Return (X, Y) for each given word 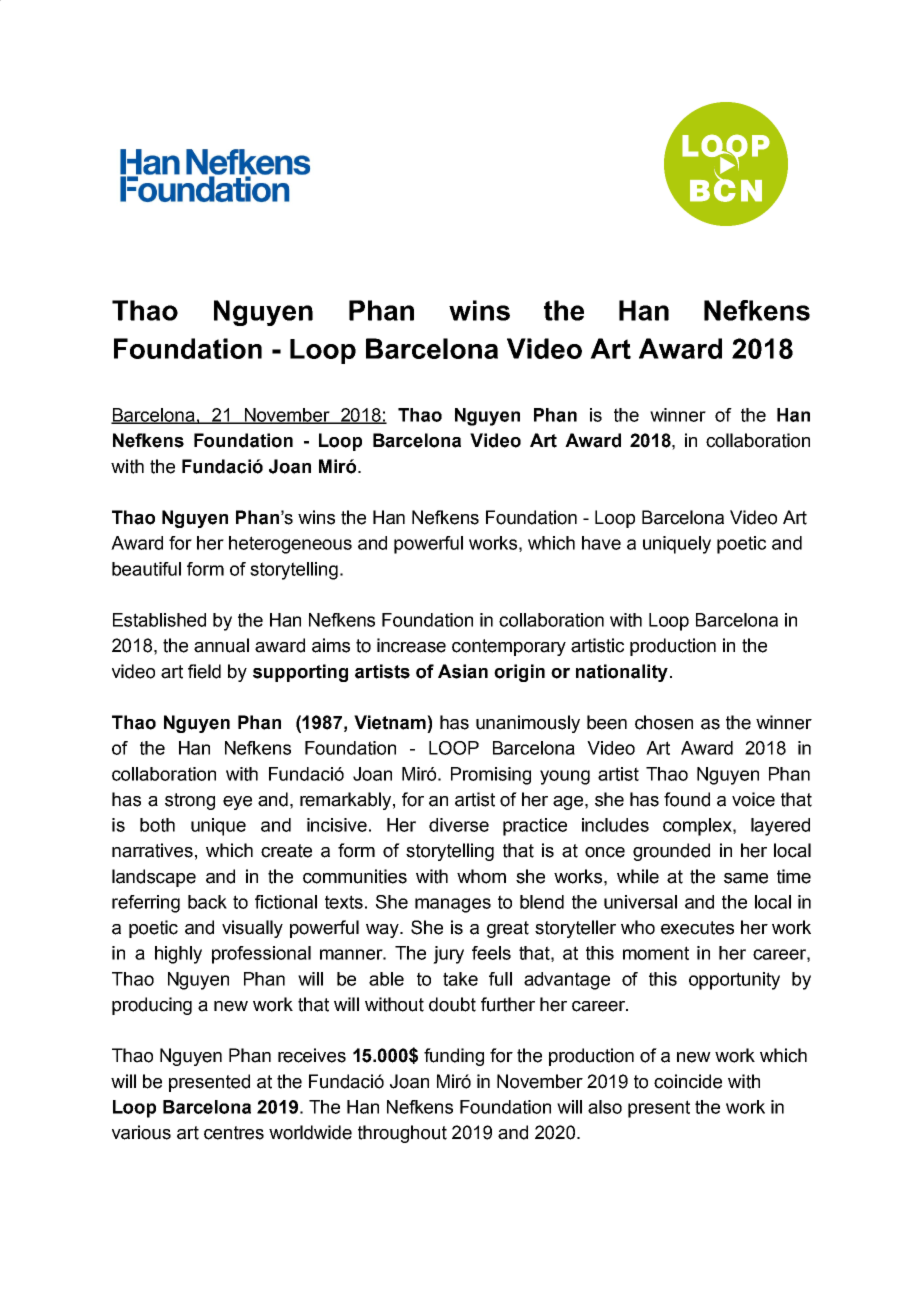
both (157, 825)
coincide (688, 1081)
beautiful (146, 569)
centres (234, 1133)
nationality (622, 673)
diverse (459, 825)
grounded (671, 852)
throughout (402, 1134)
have (601, 543)
